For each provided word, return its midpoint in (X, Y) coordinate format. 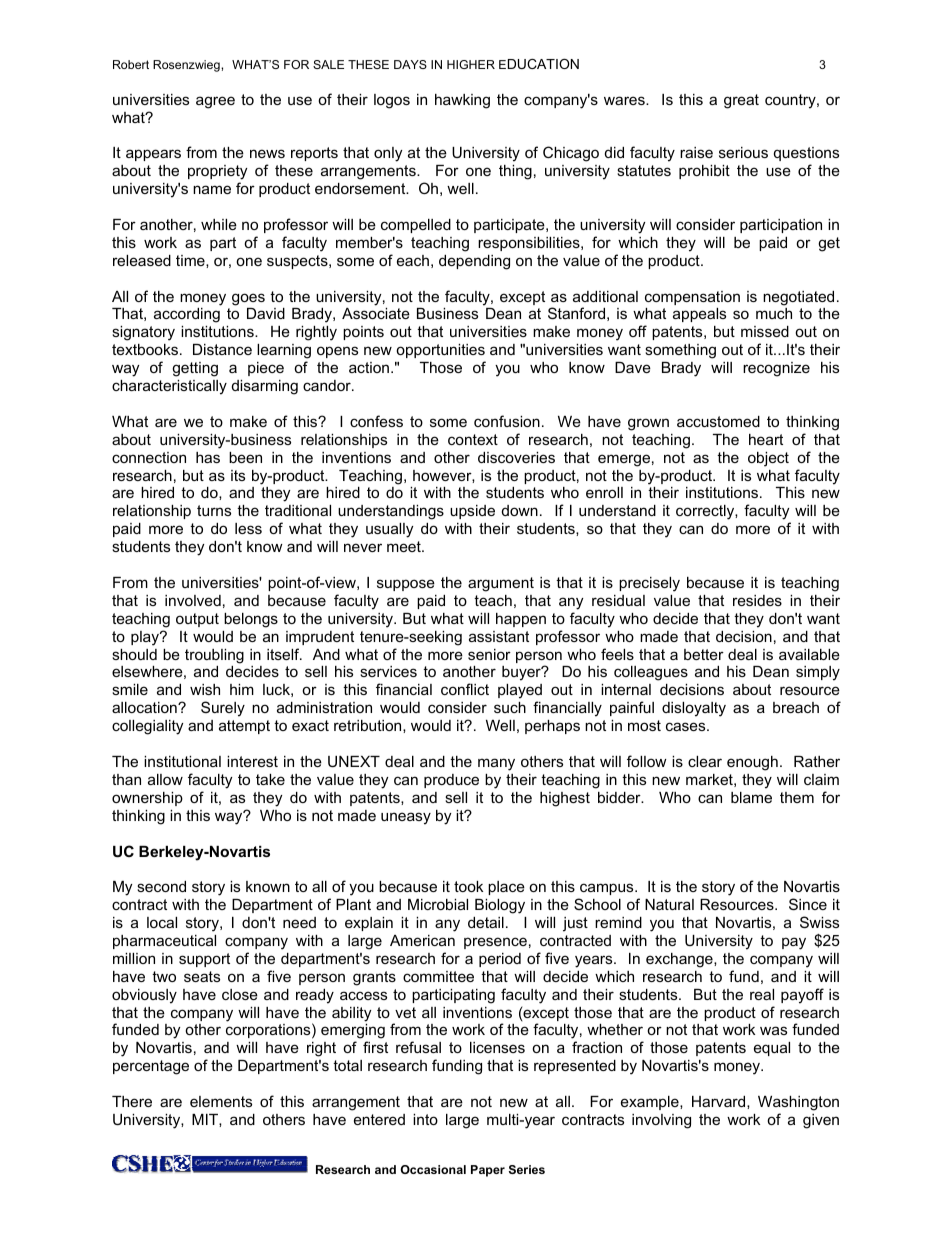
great (741, 101)
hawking (462, 101)
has (208, 457)
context (473, 439)
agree (215, 102)
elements (221, 1101)
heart (766, 439)
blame (751, 797)
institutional (182, 761)
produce (451, 781)
